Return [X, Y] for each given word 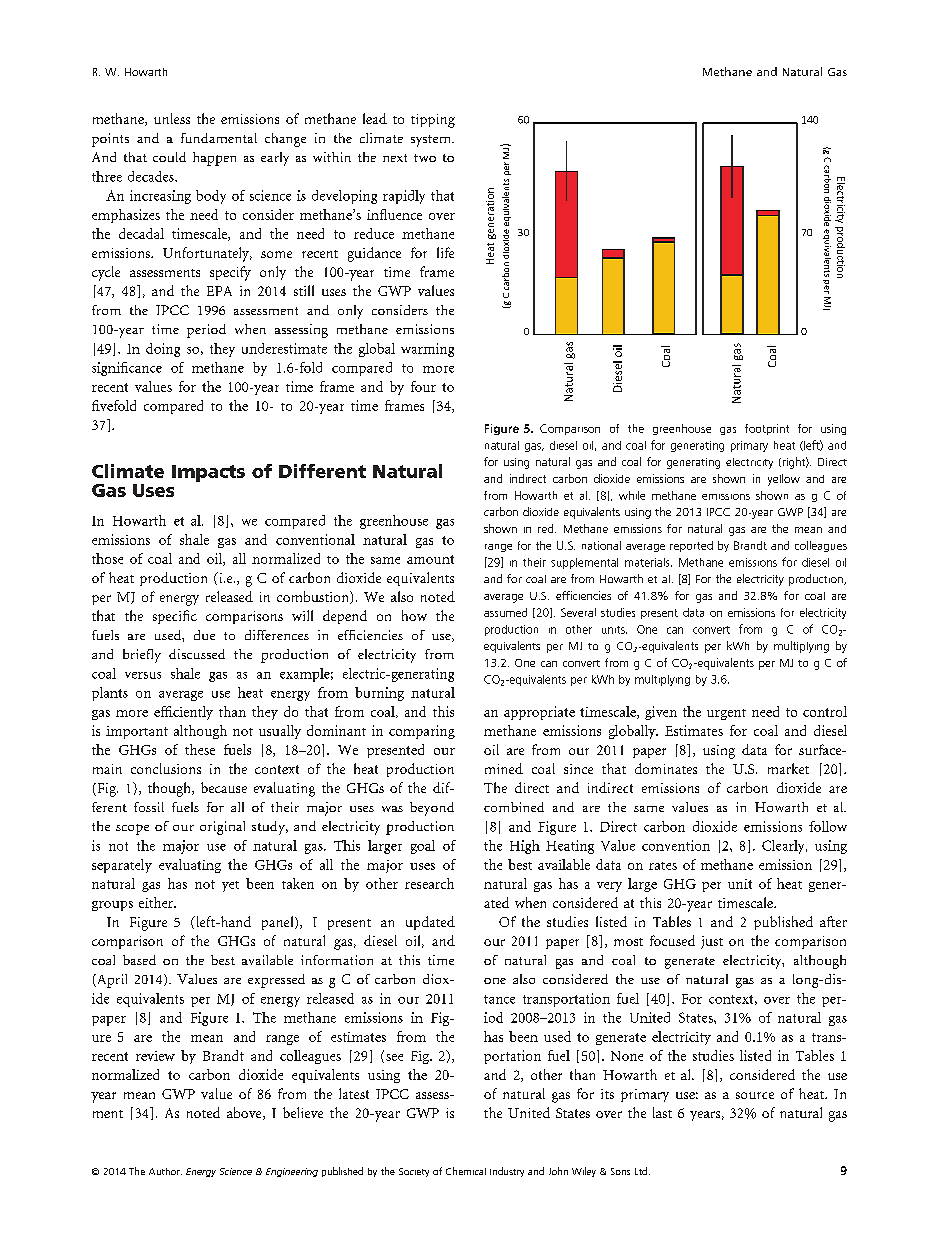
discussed [197, 654]
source [755, 1095]
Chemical [466, 1171]
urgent [726, 714]
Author [165, 1171]
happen [214, 159]
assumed [505, 612]
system [432, 141]
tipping [433, 121]
